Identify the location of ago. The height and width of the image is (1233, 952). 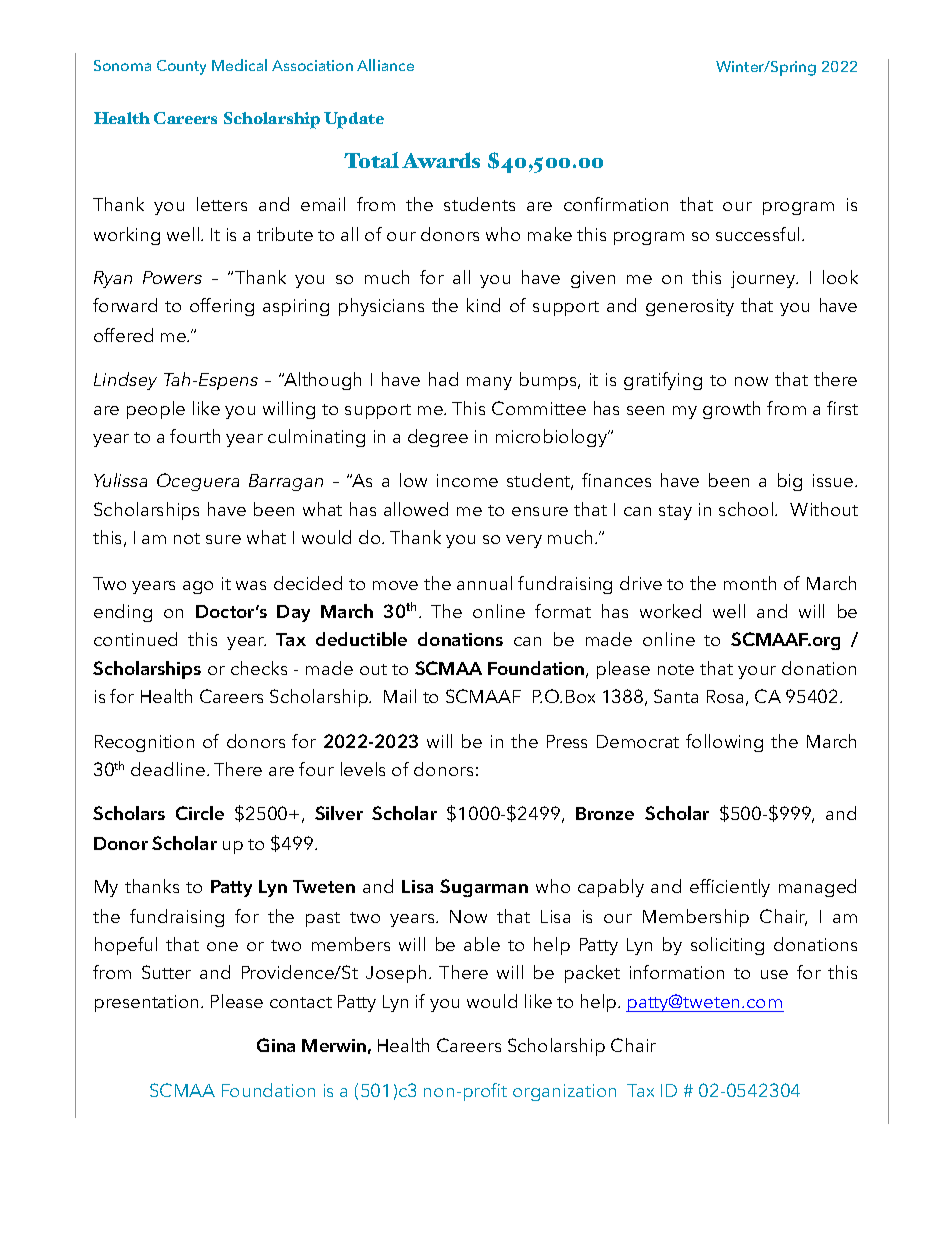
(198, 587).
